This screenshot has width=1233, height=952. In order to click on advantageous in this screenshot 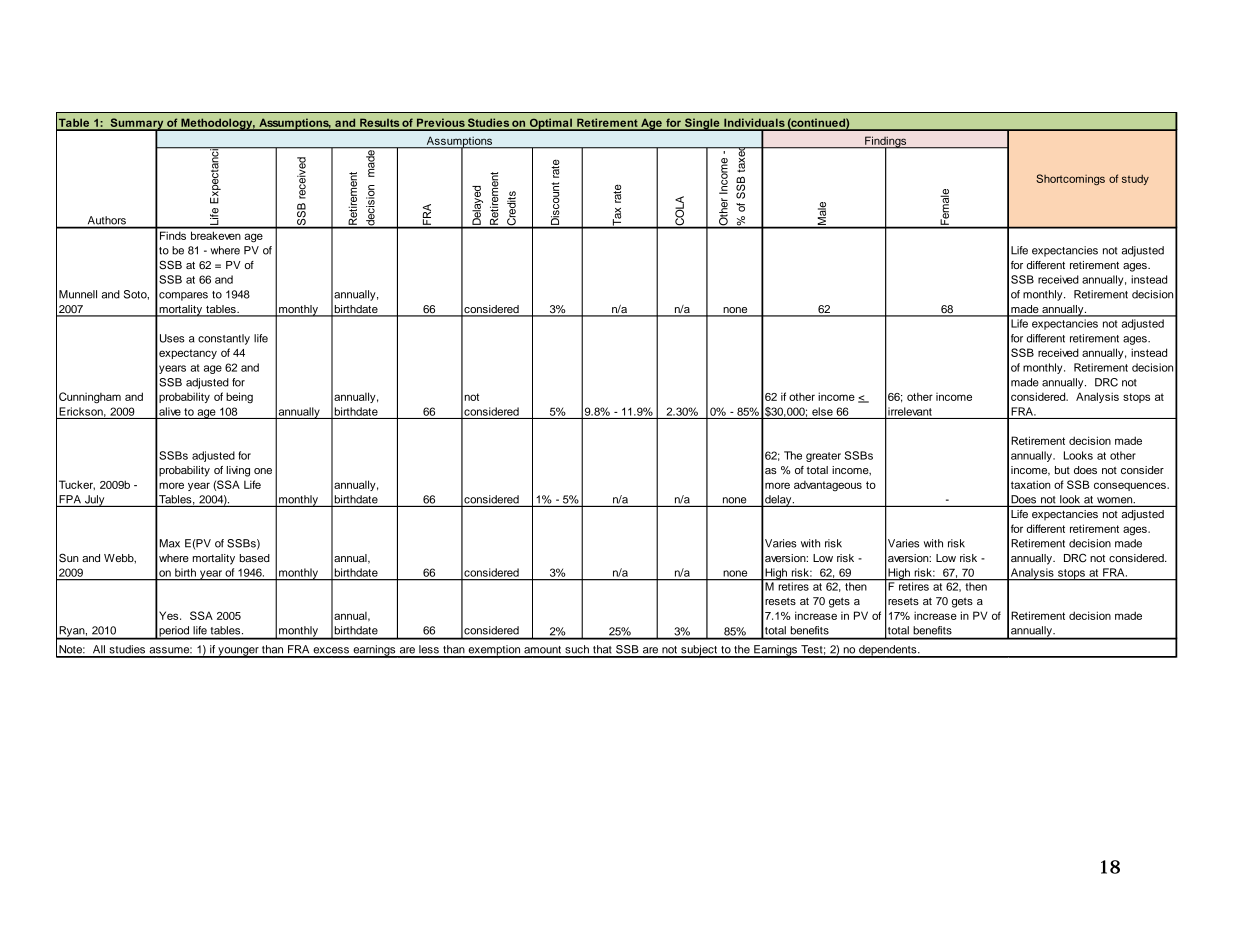, I will do `click(828, 486)`.
